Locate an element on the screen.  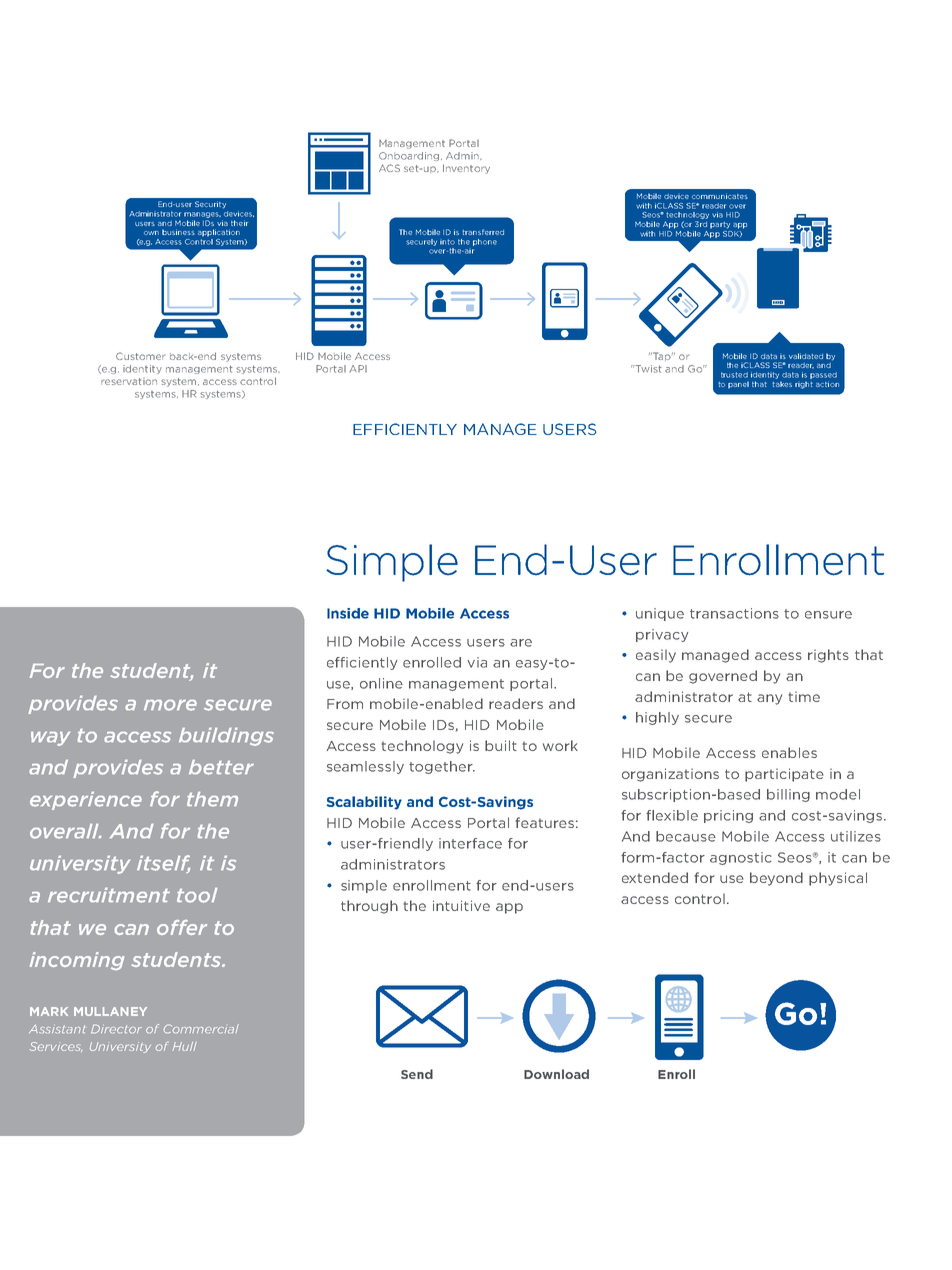
Director is located at coordinates (116, 1029).
